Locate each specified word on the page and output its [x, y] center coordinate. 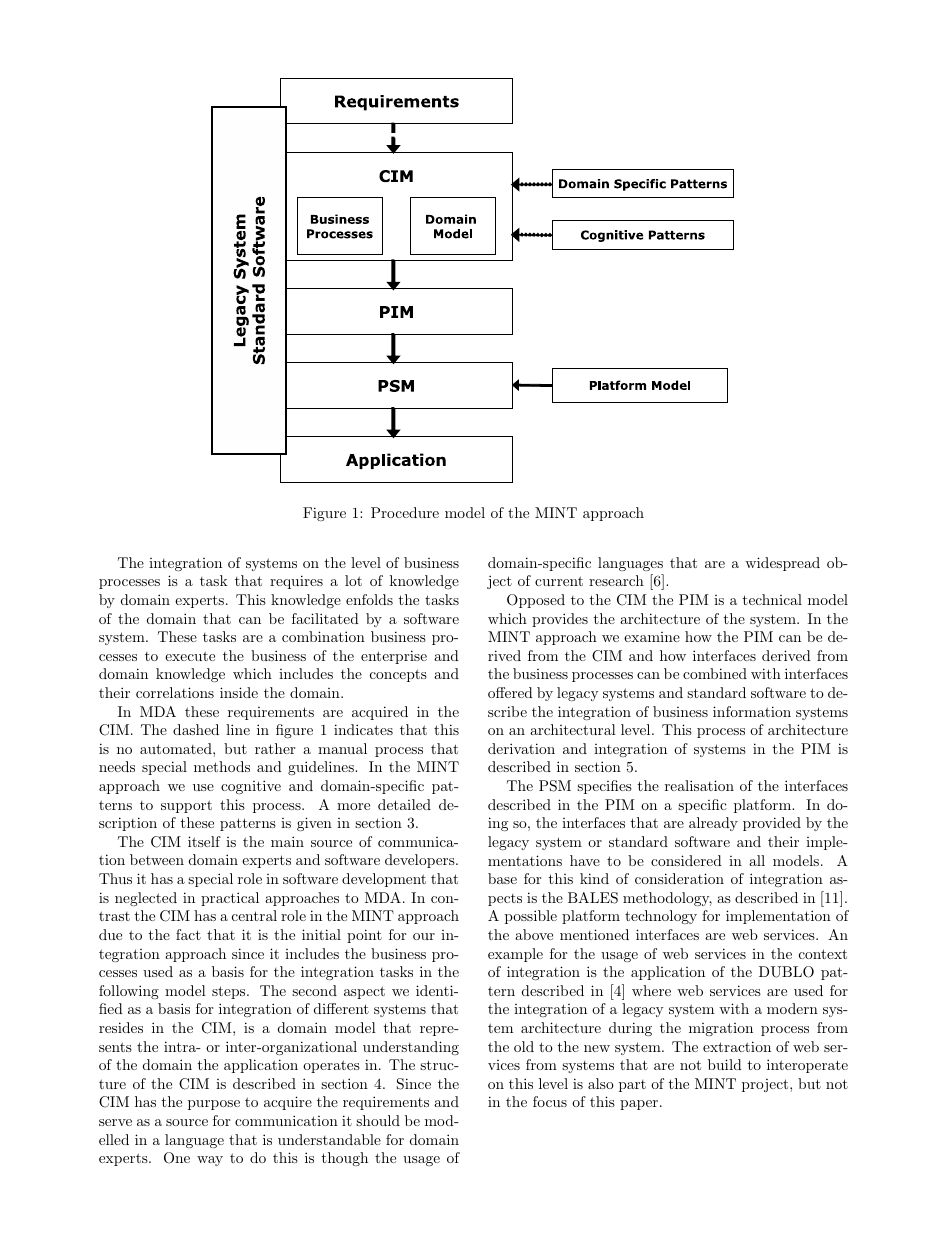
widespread [782, 564]
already [713, 824]
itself [204, 841]
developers [421, 861]
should [378, 1120]
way [210, 1161]
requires [296, 582]
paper [640, 1105]
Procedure [405, 512]
